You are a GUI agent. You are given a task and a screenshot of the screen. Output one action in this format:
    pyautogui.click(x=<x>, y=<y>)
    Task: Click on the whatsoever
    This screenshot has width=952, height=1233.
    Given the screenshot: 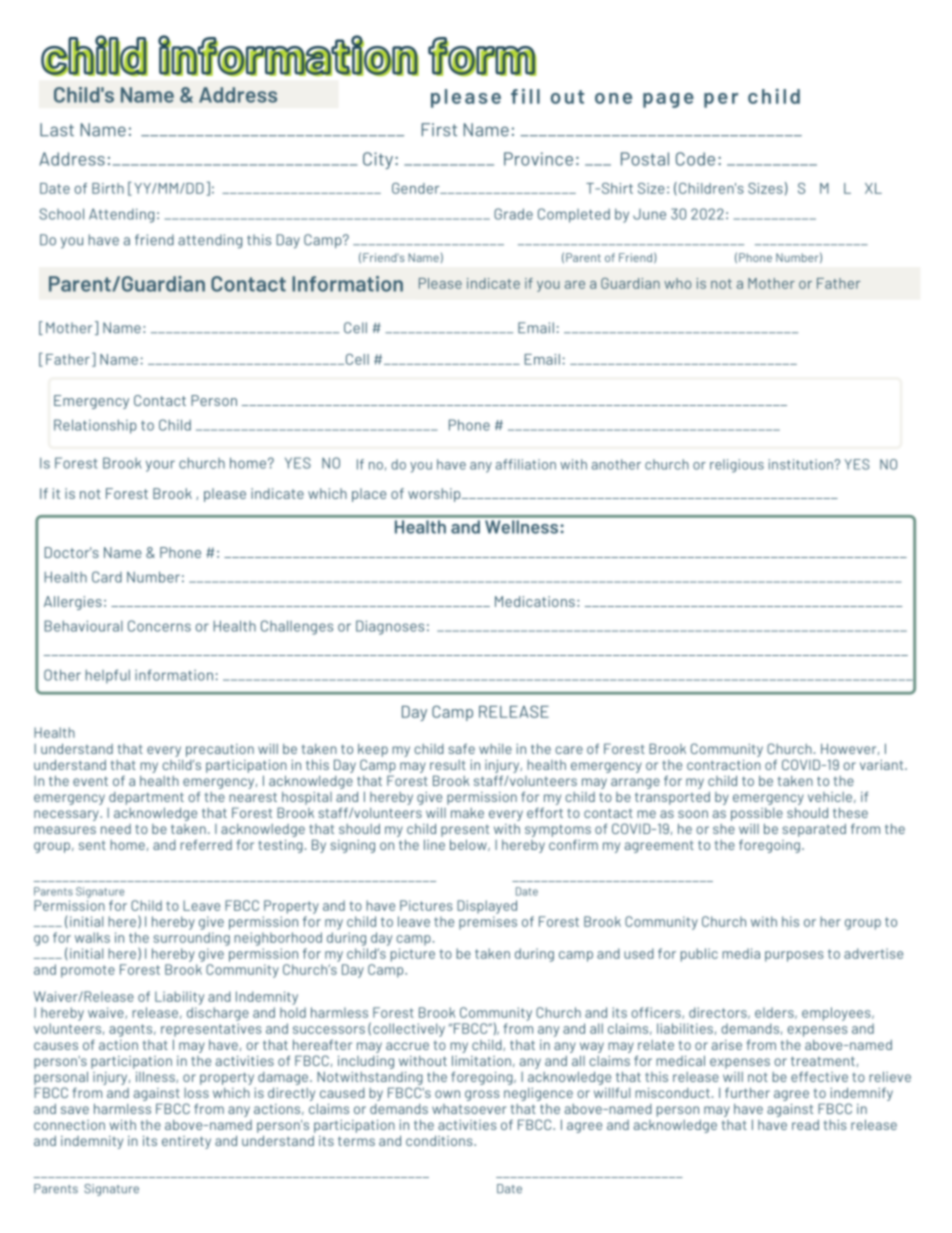 What is the action you would take?
    pyautogui.click(x=469, y=1109)
